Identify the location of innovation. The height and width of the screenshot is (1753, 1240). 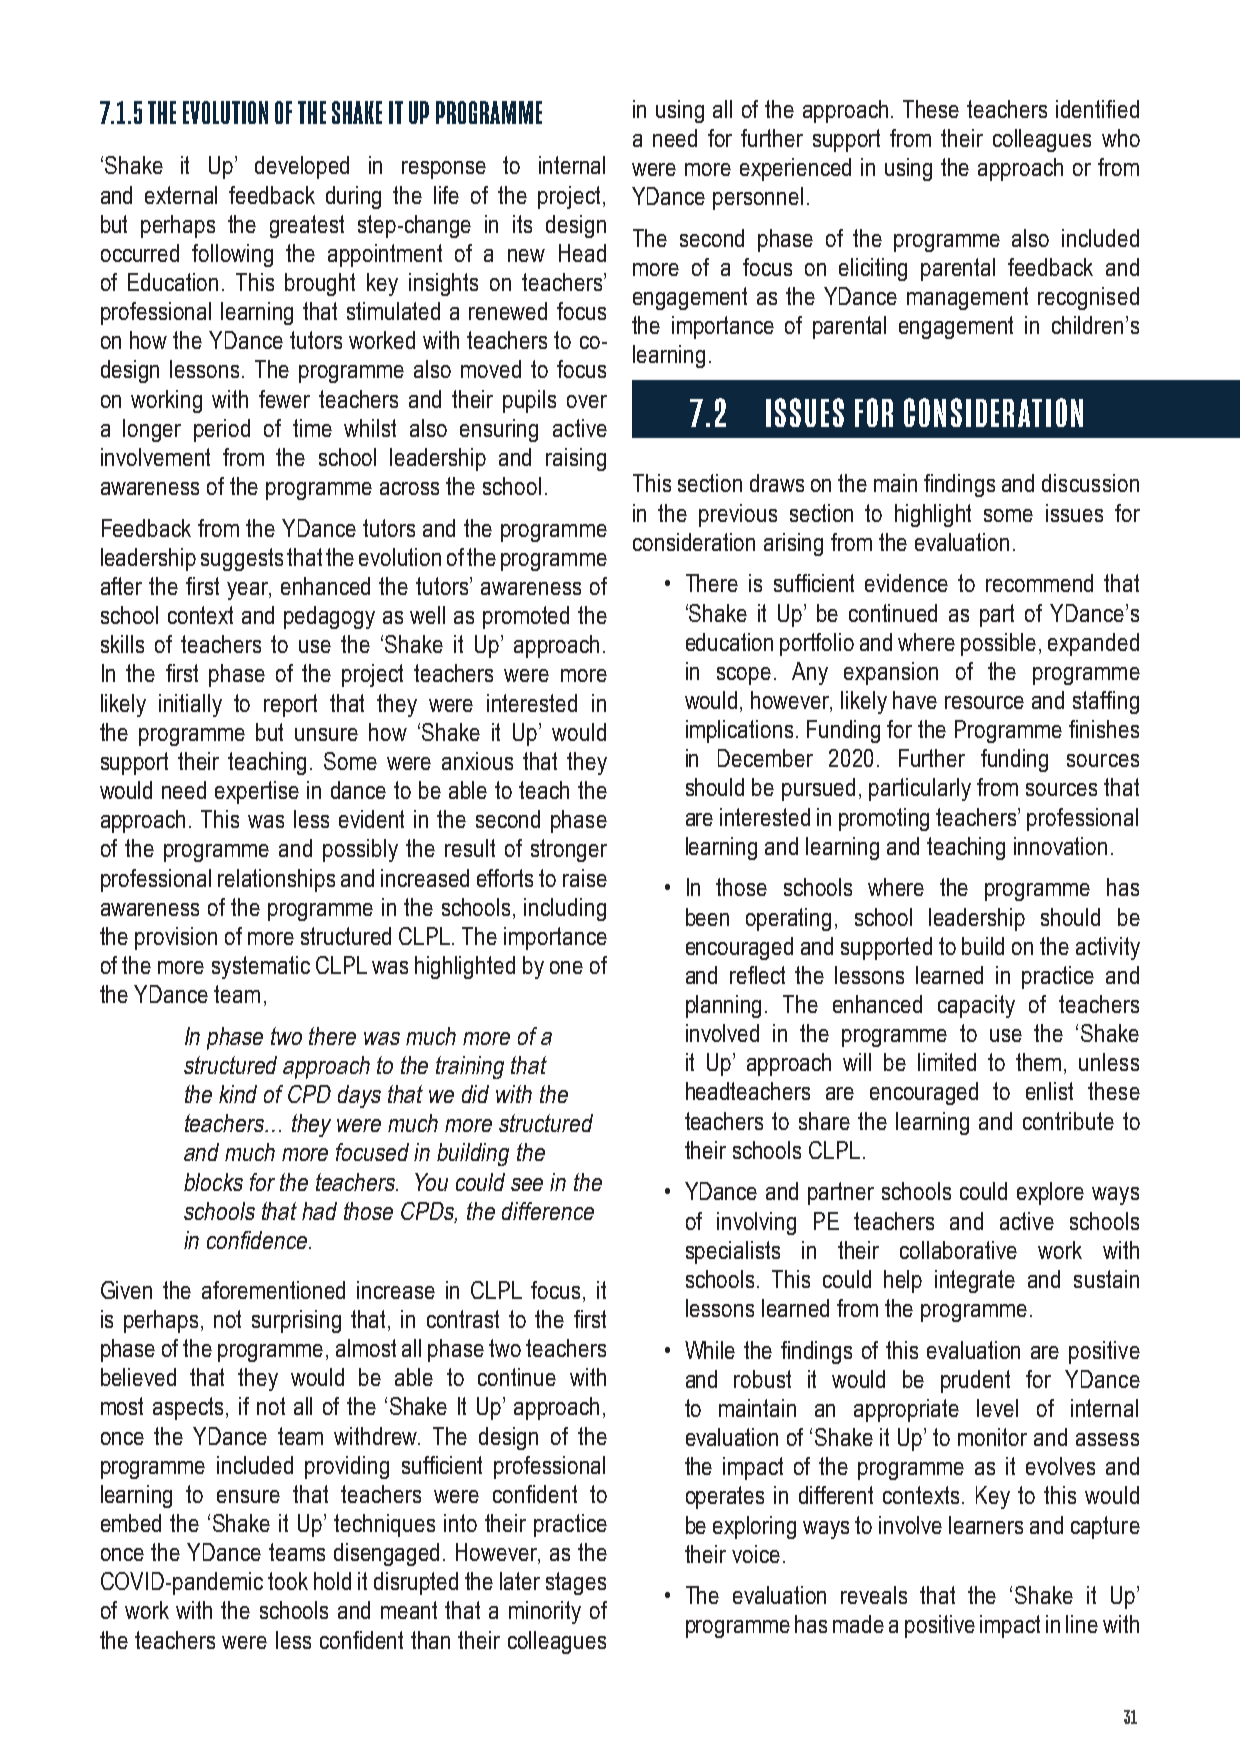
(1060, 846).
